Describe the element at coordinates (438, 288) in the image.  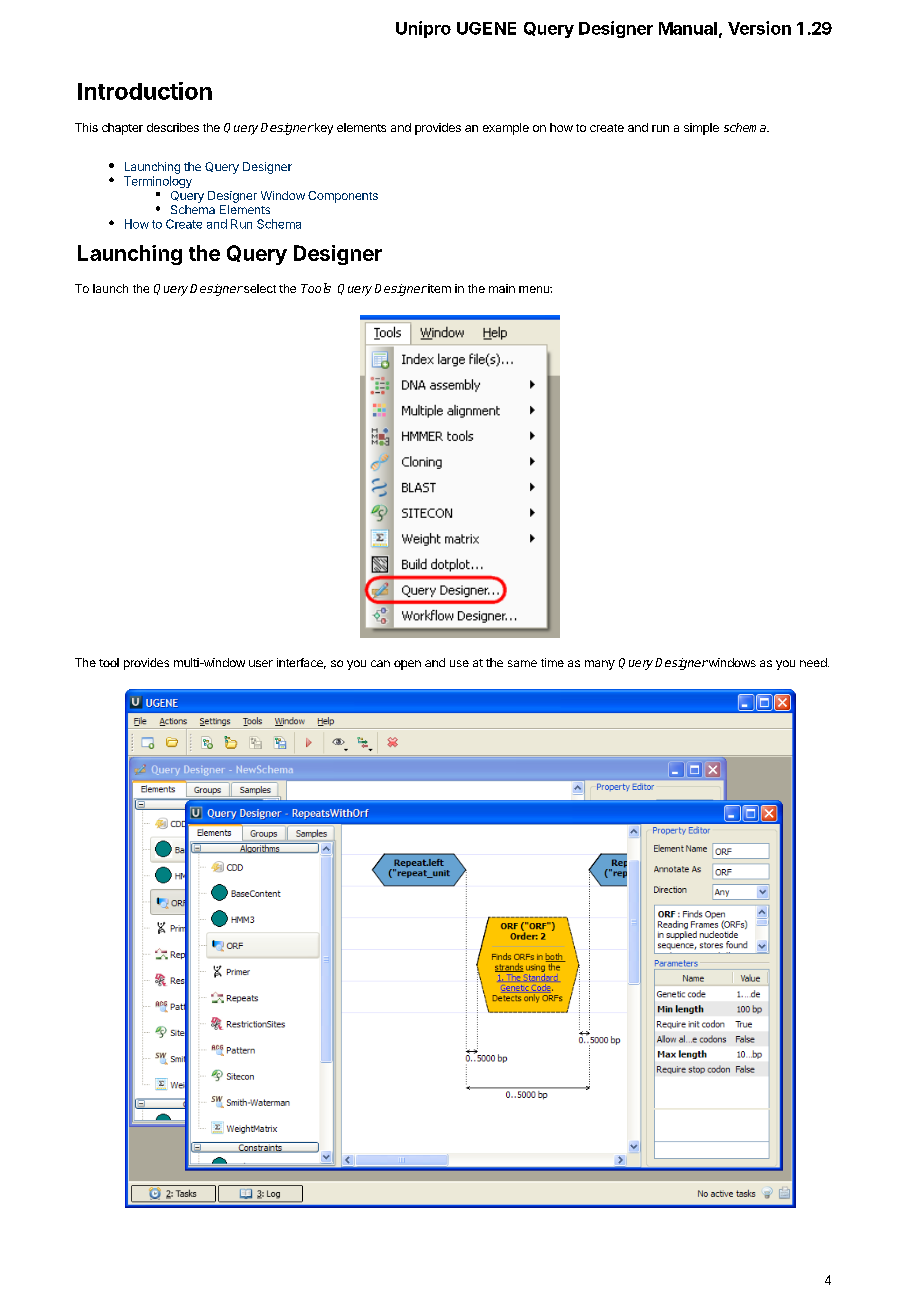
I see `item` at that location.
